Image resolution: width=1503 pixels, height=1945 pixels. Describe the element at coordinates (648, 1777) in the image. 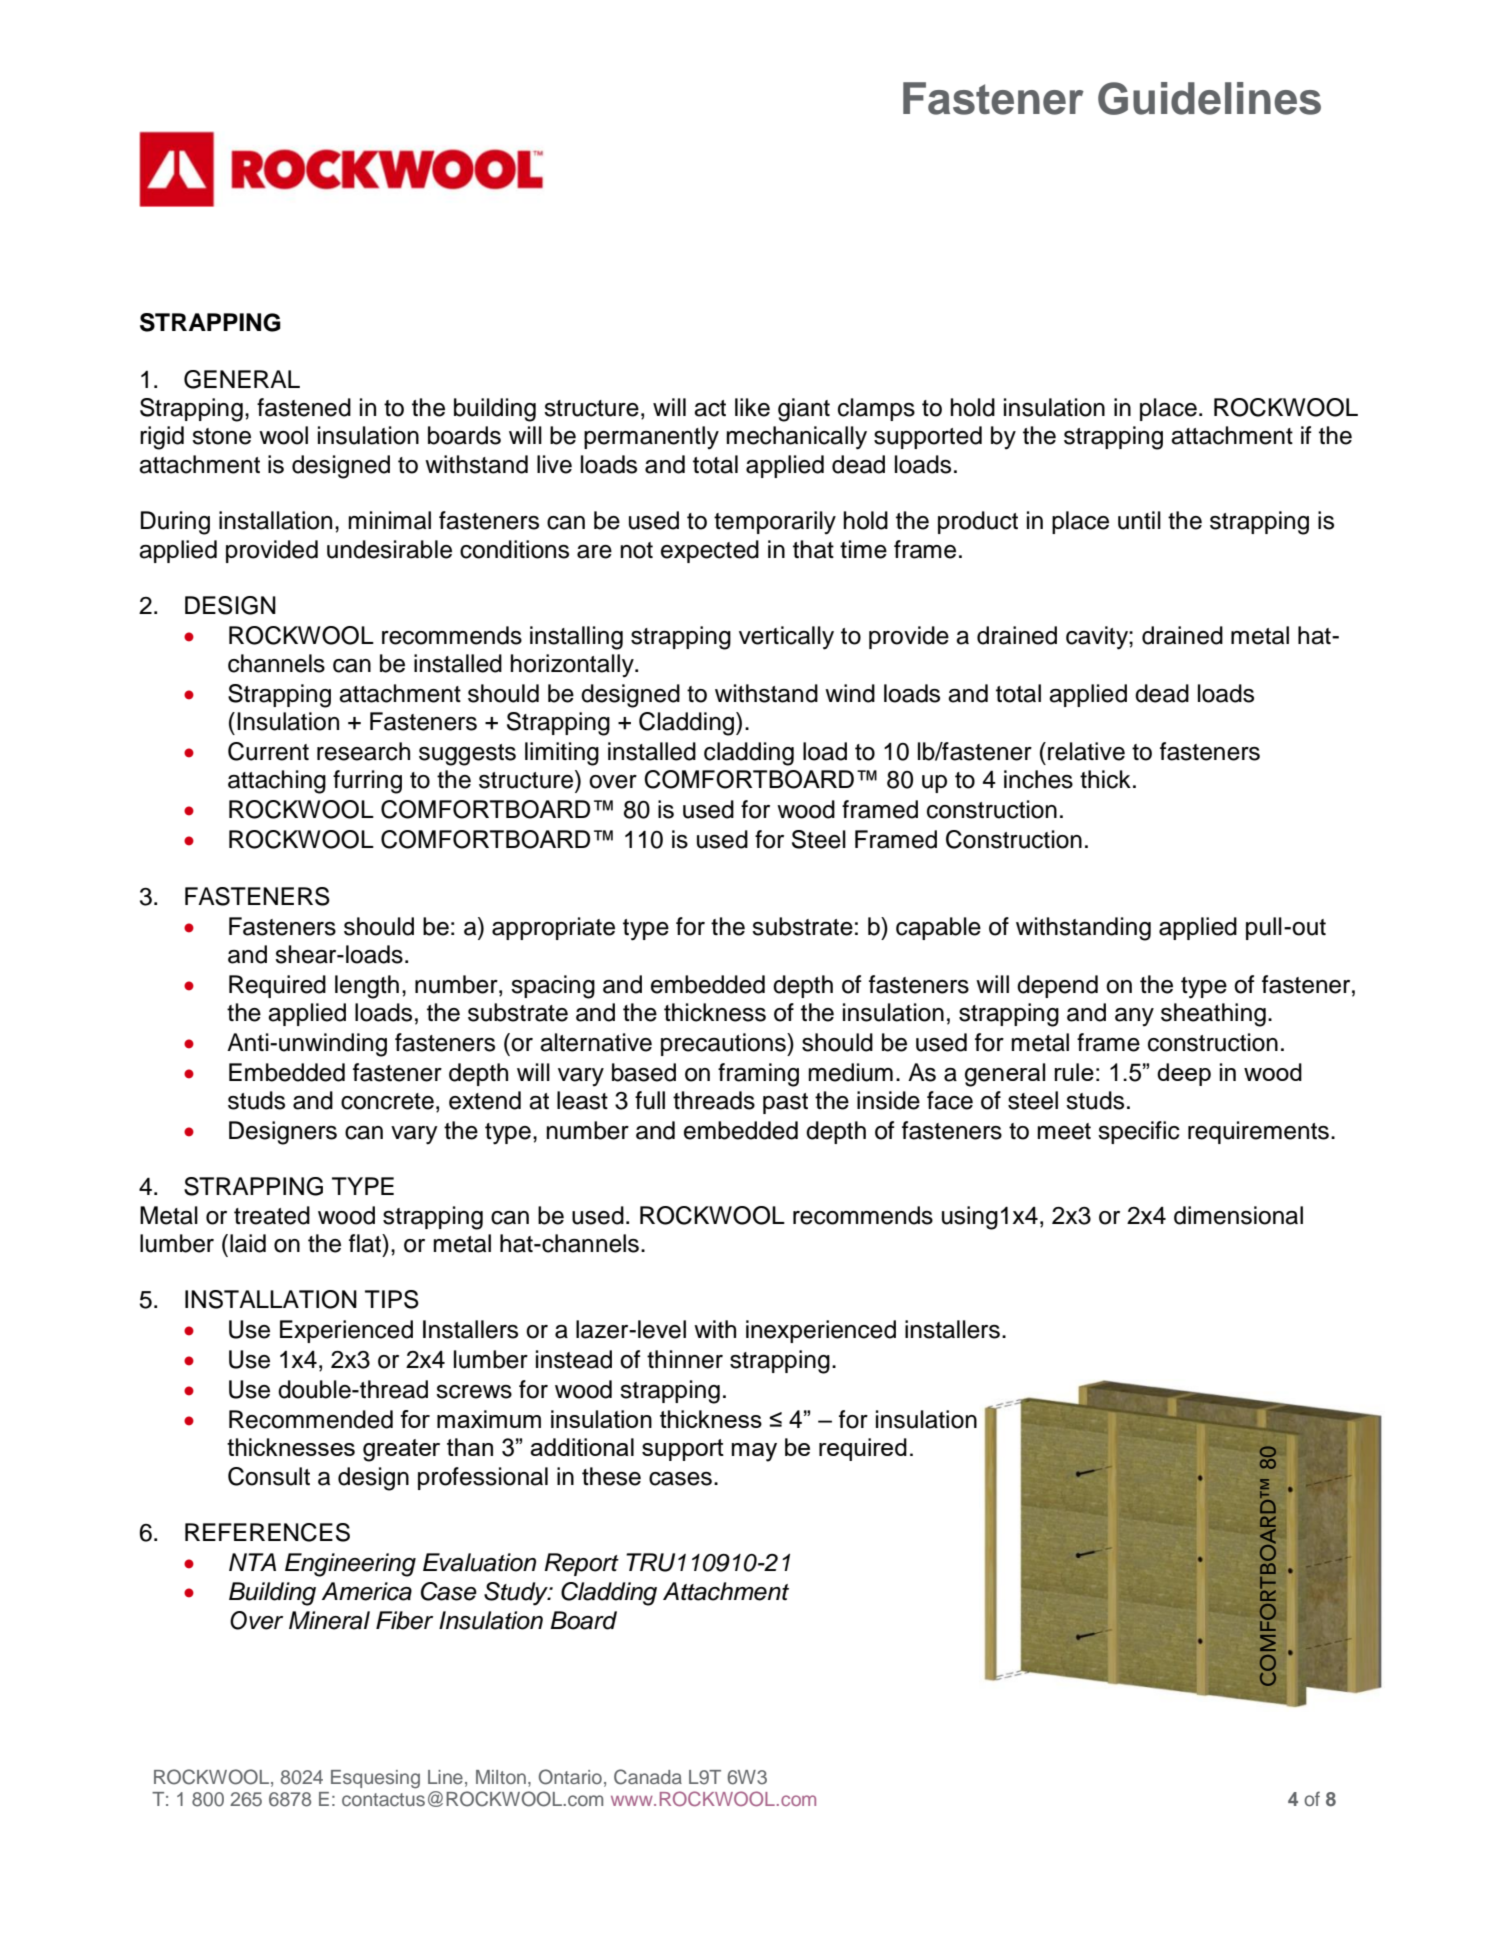

I see `Canada` at that location.
